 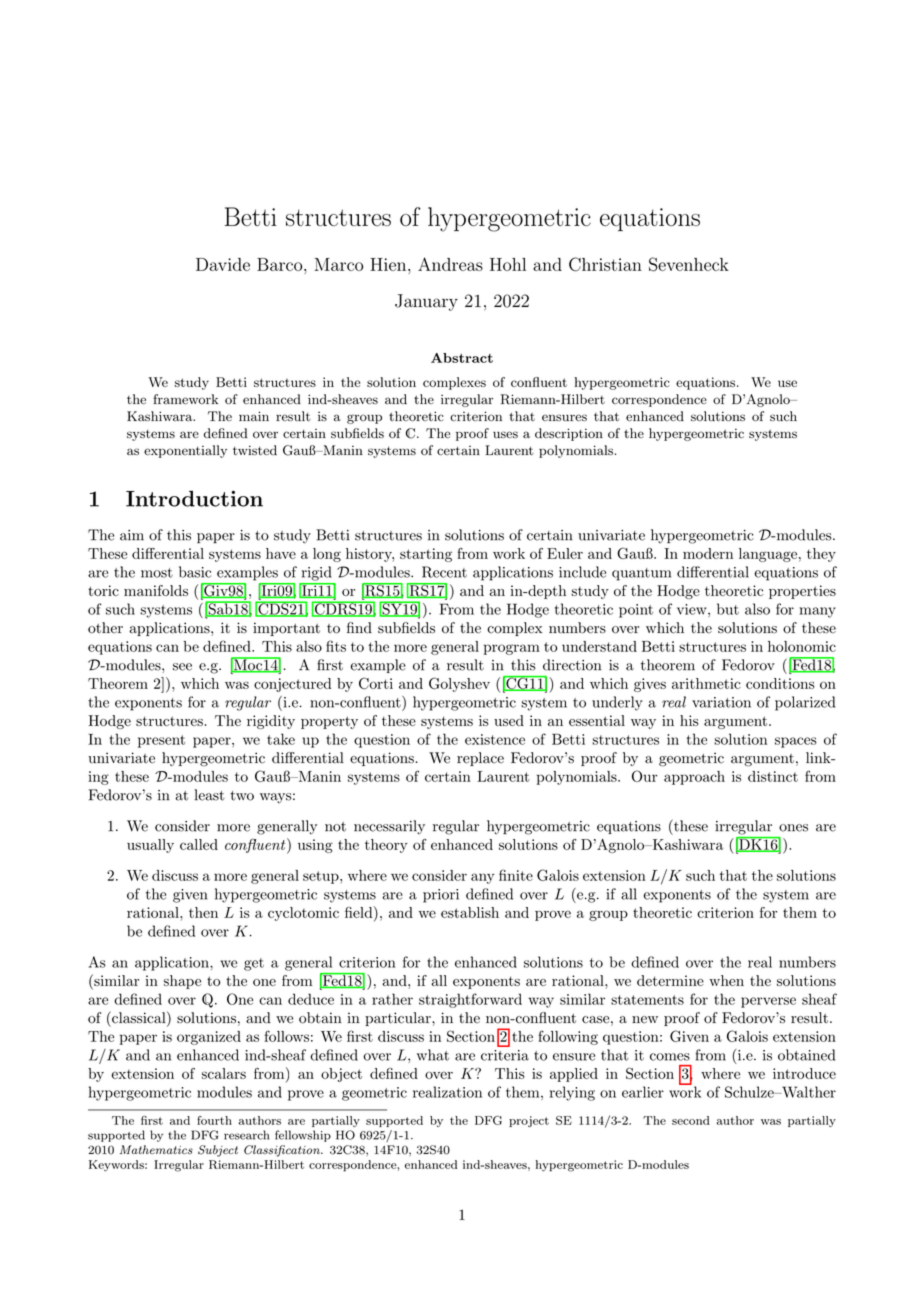 I want to click on fourth, so click(x=214, y=1120).
